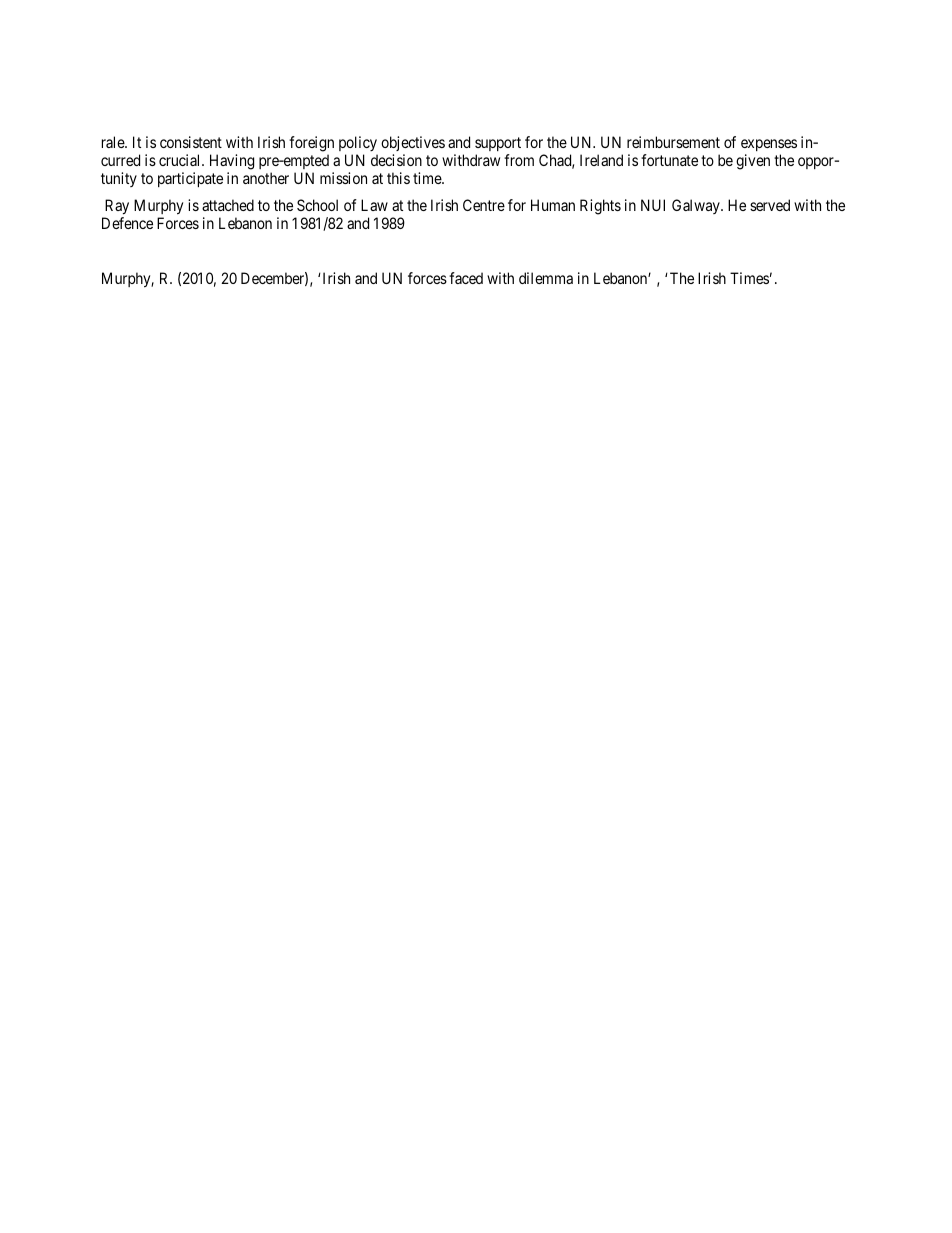  What do you see at coordinates (769, 147) in the screenshot?
I see `expenses` at bounding box center [769, 147].
